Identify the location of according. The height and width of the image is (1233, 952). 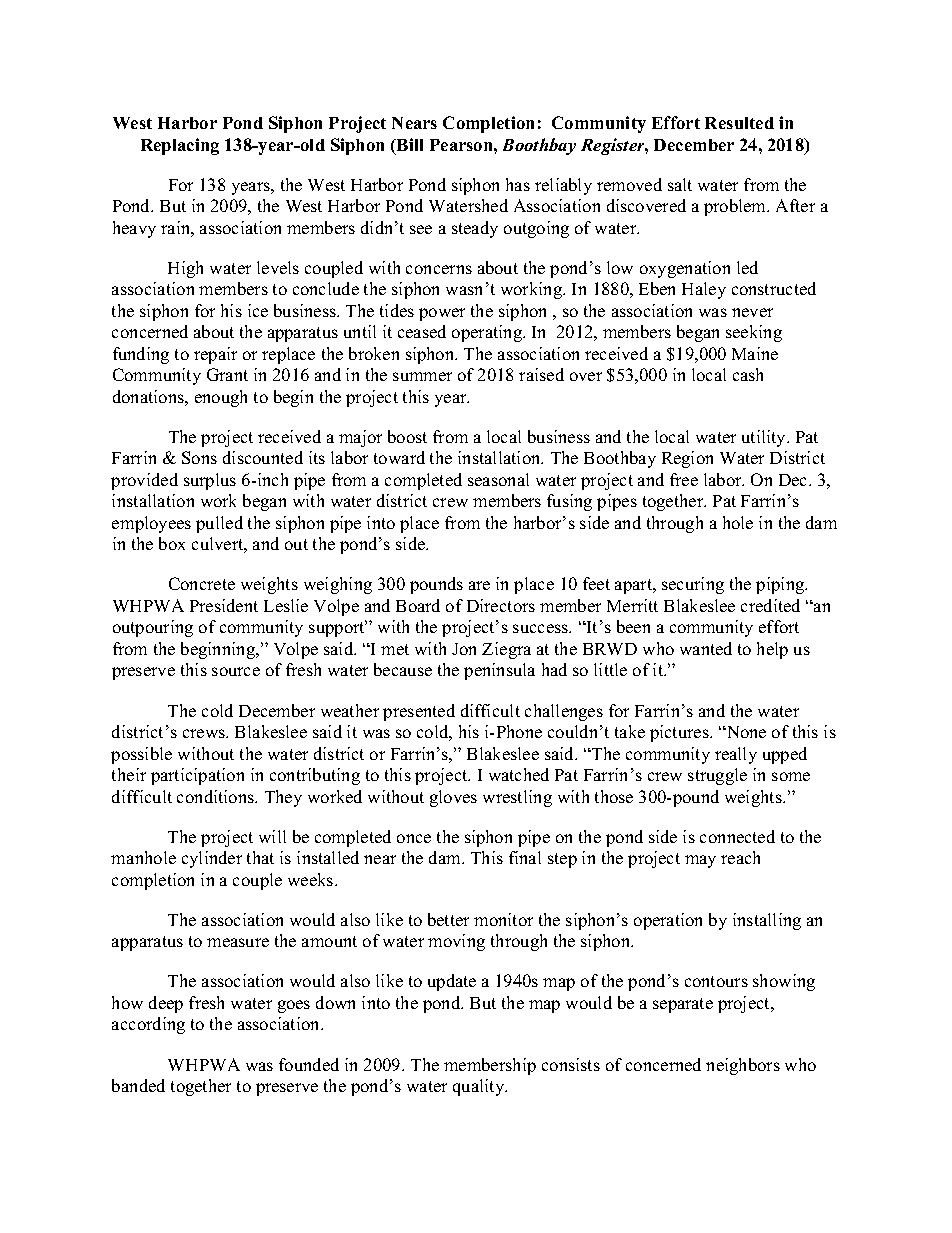
(148, 1025).
